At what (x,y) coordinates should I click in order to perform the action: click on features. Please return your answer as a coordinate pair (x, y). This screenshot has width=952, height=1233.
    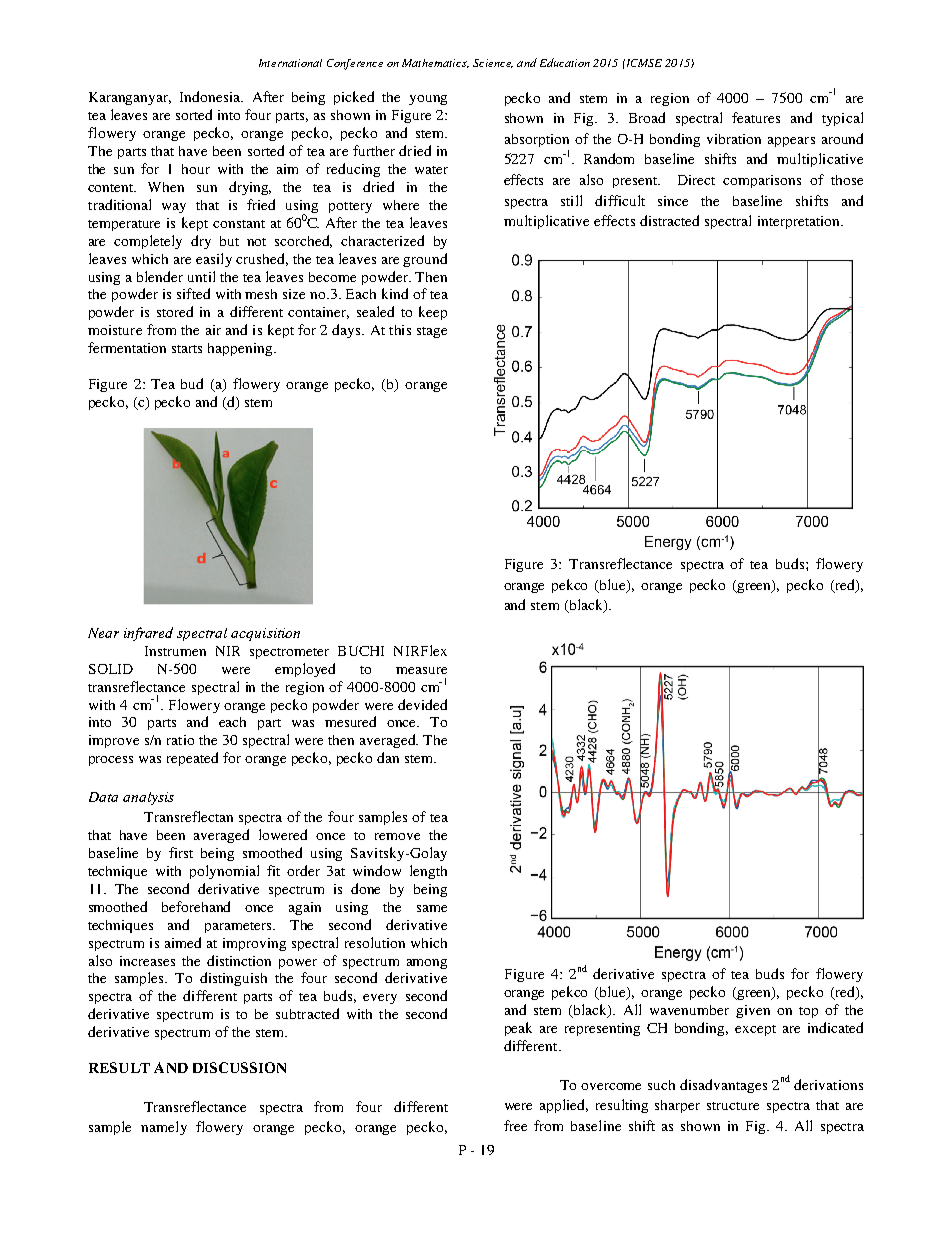
    Looking at the image, I should click on (756, 117).
